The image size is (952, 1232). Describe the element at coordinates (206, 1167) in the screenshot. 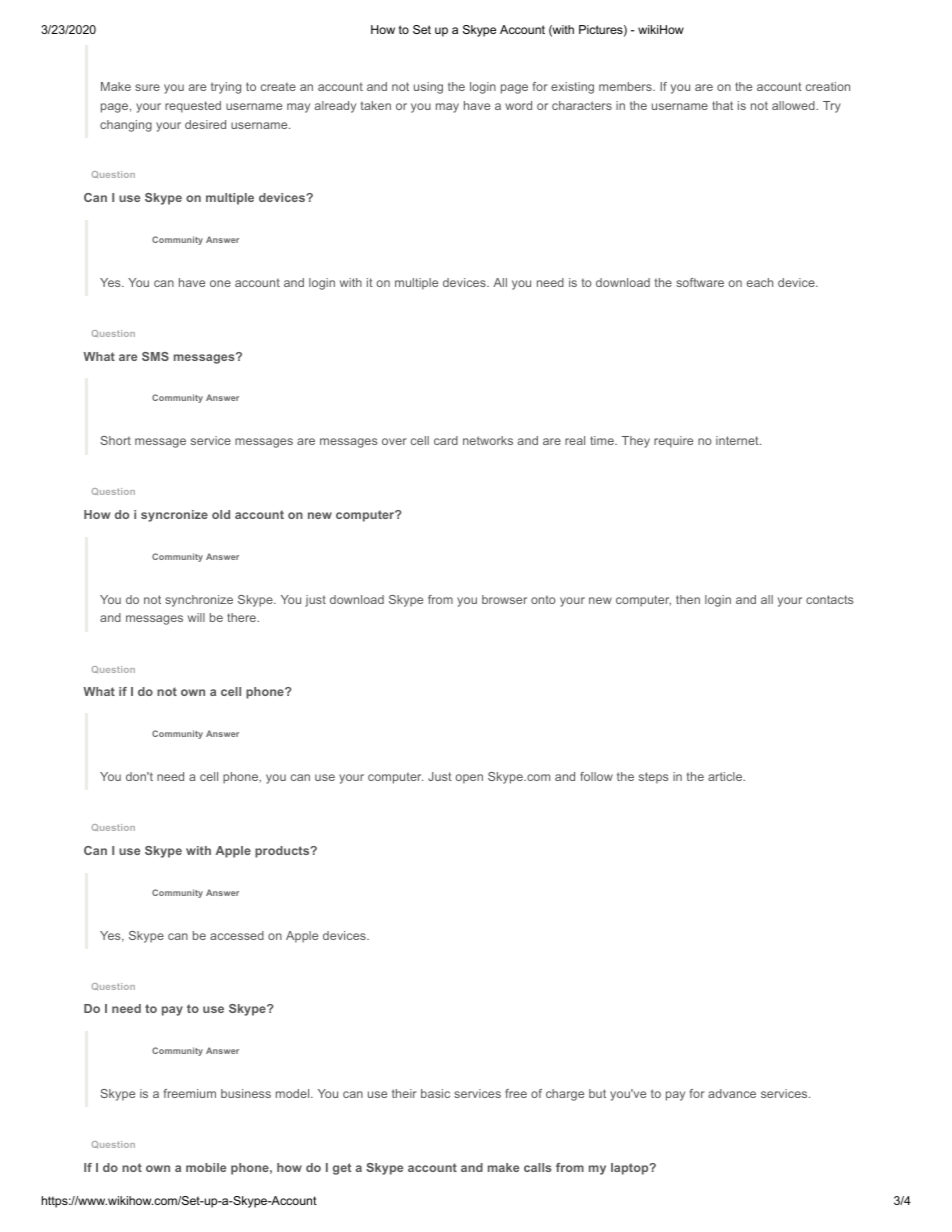

I see `mobile` at that location.
